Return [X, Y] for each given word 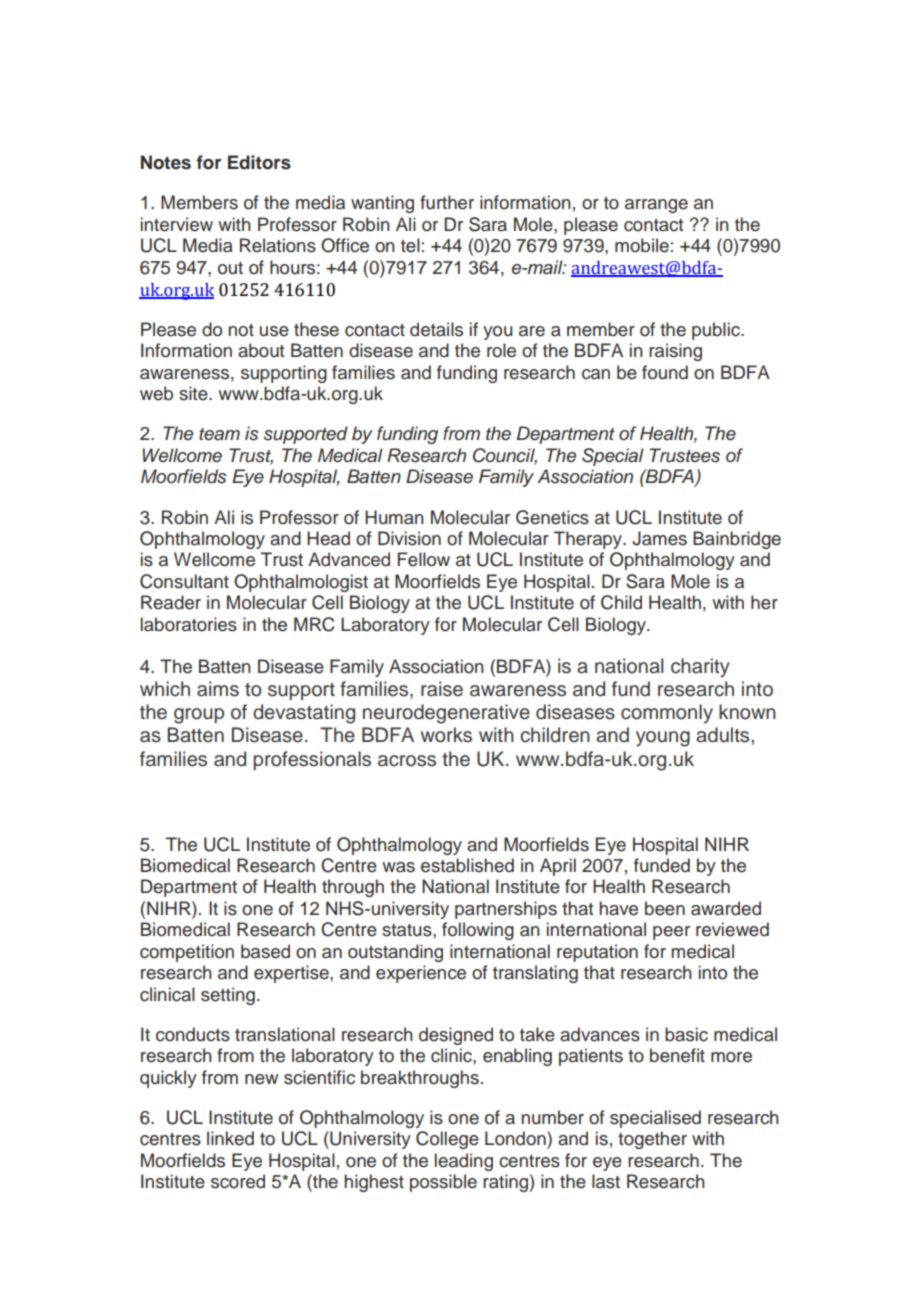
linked [230, 1138]
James [659, 538]
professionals [312, 760]
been [665, 908]
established [467, 865]
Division [409, 538]
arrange [656, 206]
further [447, 202]
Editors [259, 162]
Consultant [184, 581]
